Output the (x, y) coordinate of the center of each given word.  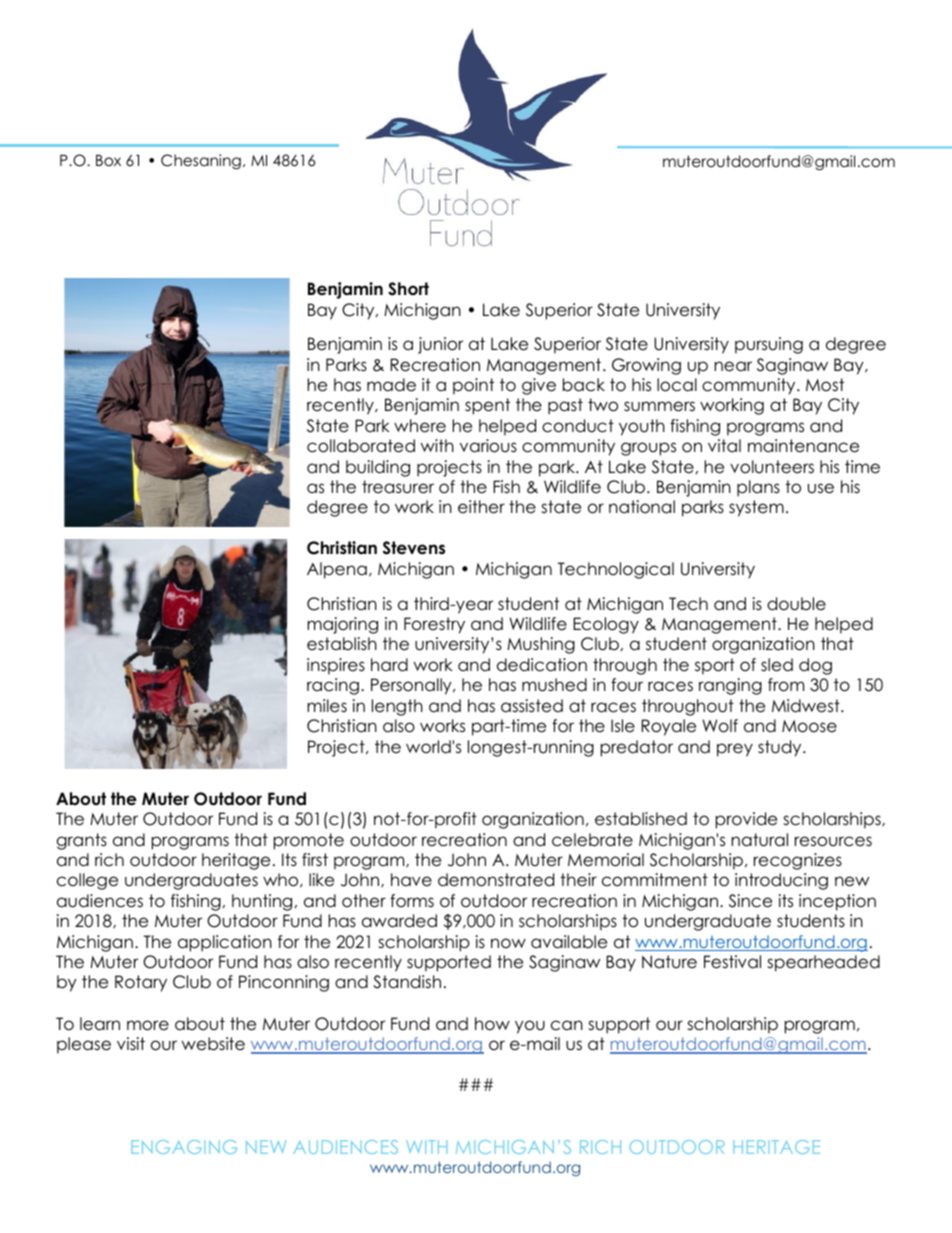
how (492, 1024)
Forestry (434, 625)
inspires (336, 666)
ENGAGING (184, 1147)
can (567, 1025)
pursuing (769, 345)
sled (777, 665)
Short (408, 289)
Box (108, 160)
